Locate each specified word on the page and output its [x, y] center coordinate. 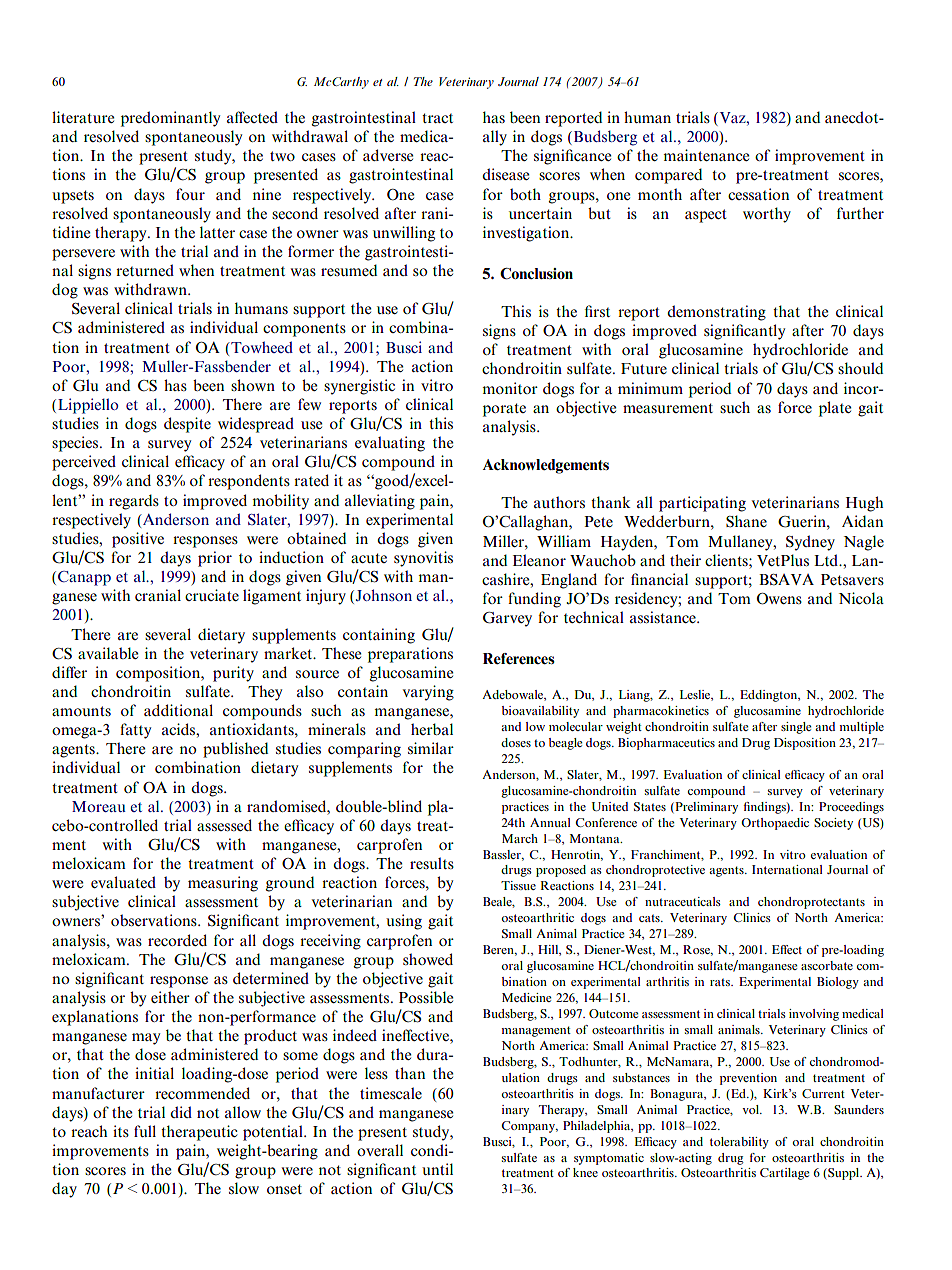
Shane [746, 521]
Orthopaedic [775, 824]
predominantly [170, 119]
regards [134, 502]
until [437, 1169]
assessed [224, 825]
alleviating [380, 502]
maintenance [706, 155]
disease [505, 174]
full [145, 1131]
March [520, 838]
